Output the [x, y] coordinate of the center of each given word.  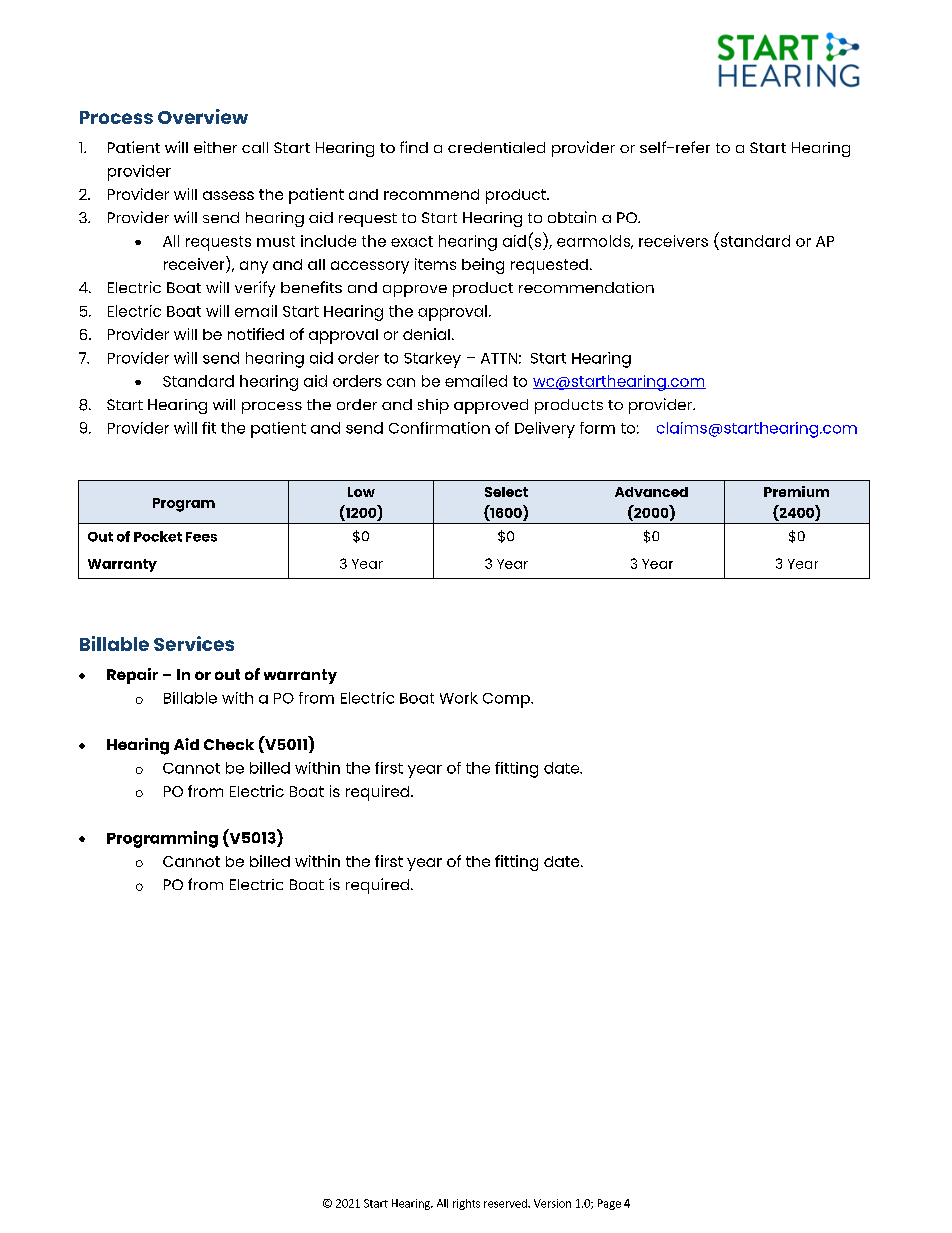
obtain [572, 217]
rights [466, 1204]
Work [459, 698]
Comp [507, 700]
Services [194, 643]
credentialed [496, 147]
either [215, 147]
